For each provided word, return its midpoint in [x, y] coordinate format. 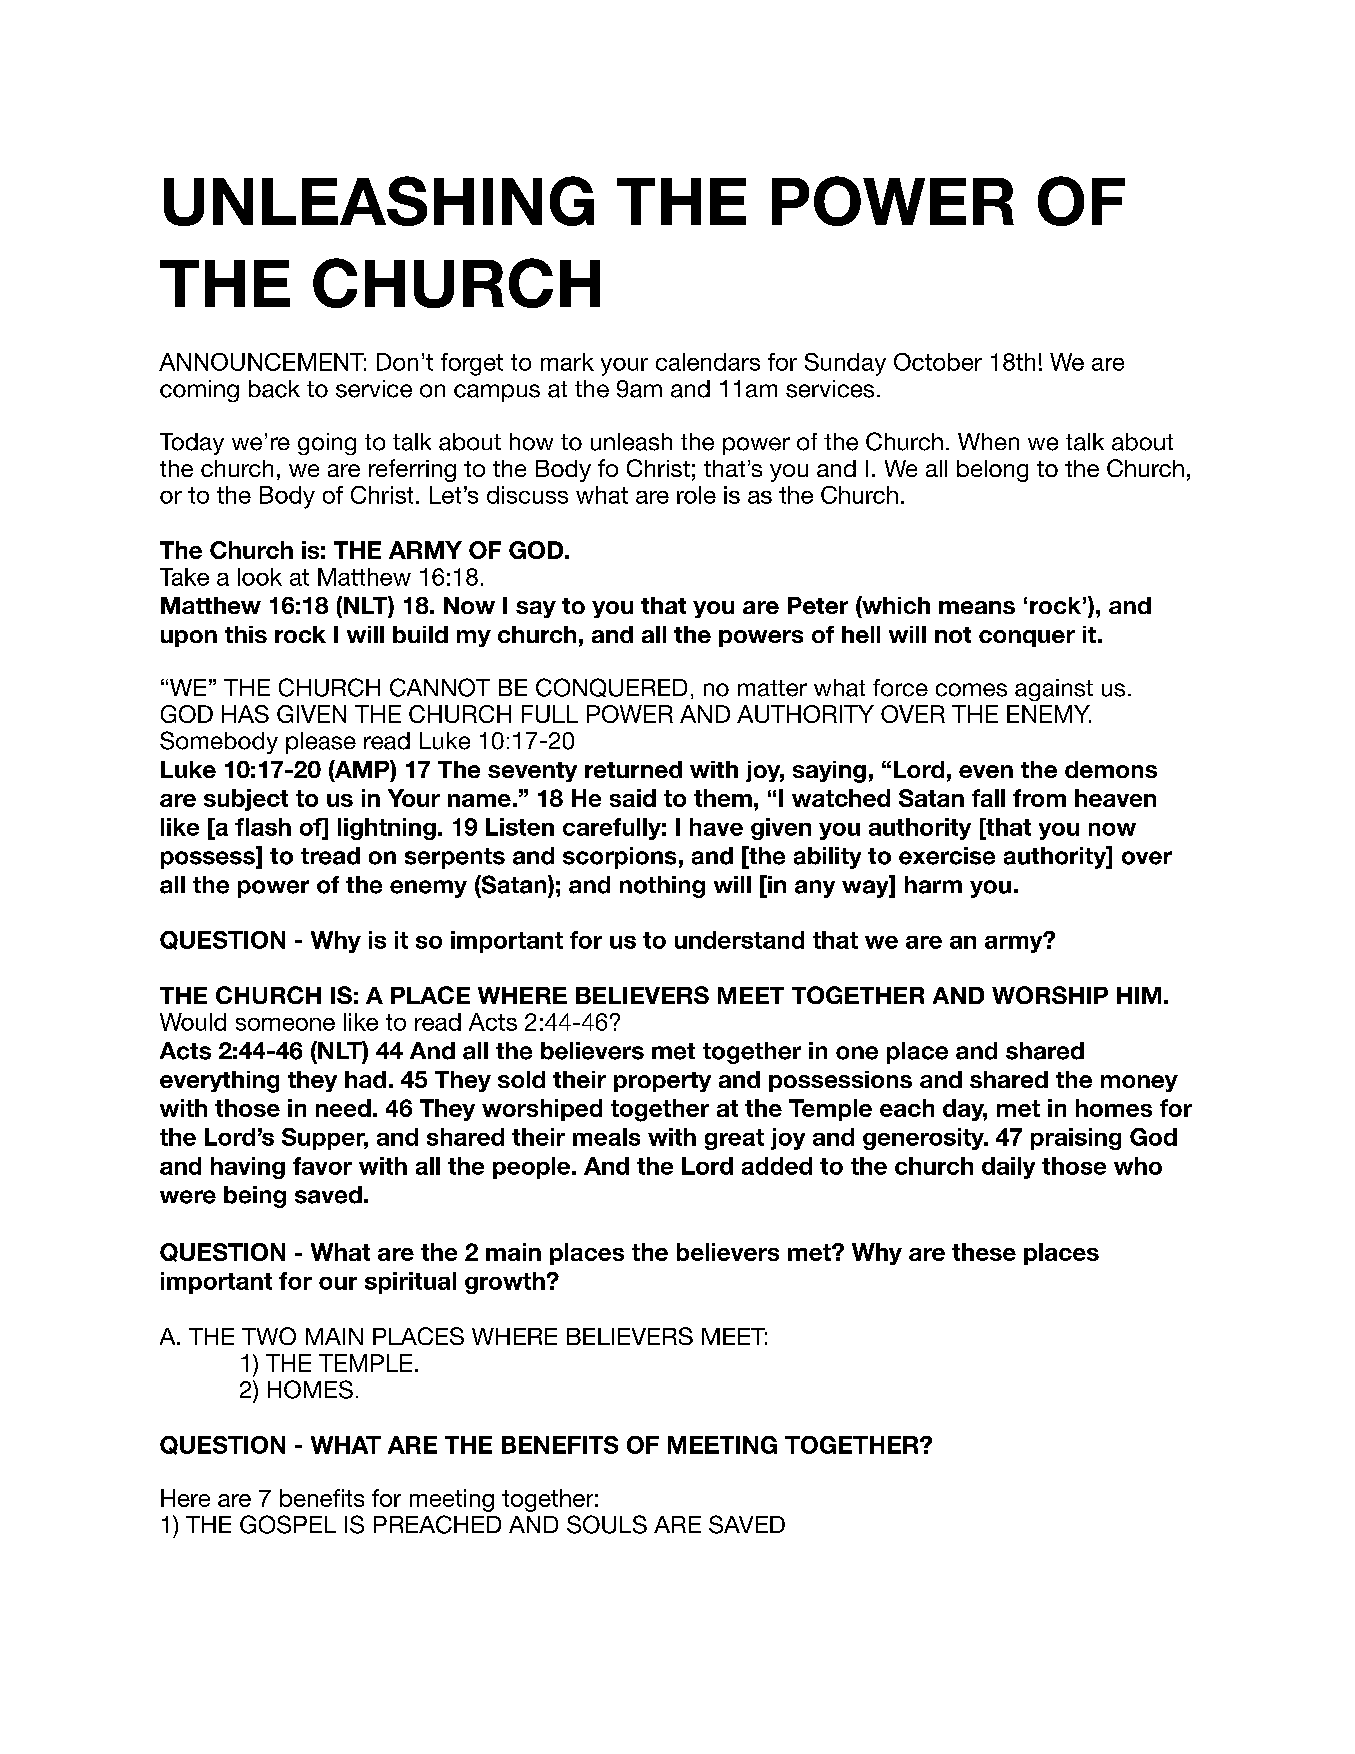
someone [285, 1024]
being [255, 1197]
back [274, 389]
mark [567, 362]
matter [772, 688]
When [988, 441]
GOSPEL [288, 1524]
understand [739, 940]
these [984, 1252]
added [777, 1166]
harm [933, 885]
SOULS [607, 1524]
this [246, 634]
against [1054, 690]
